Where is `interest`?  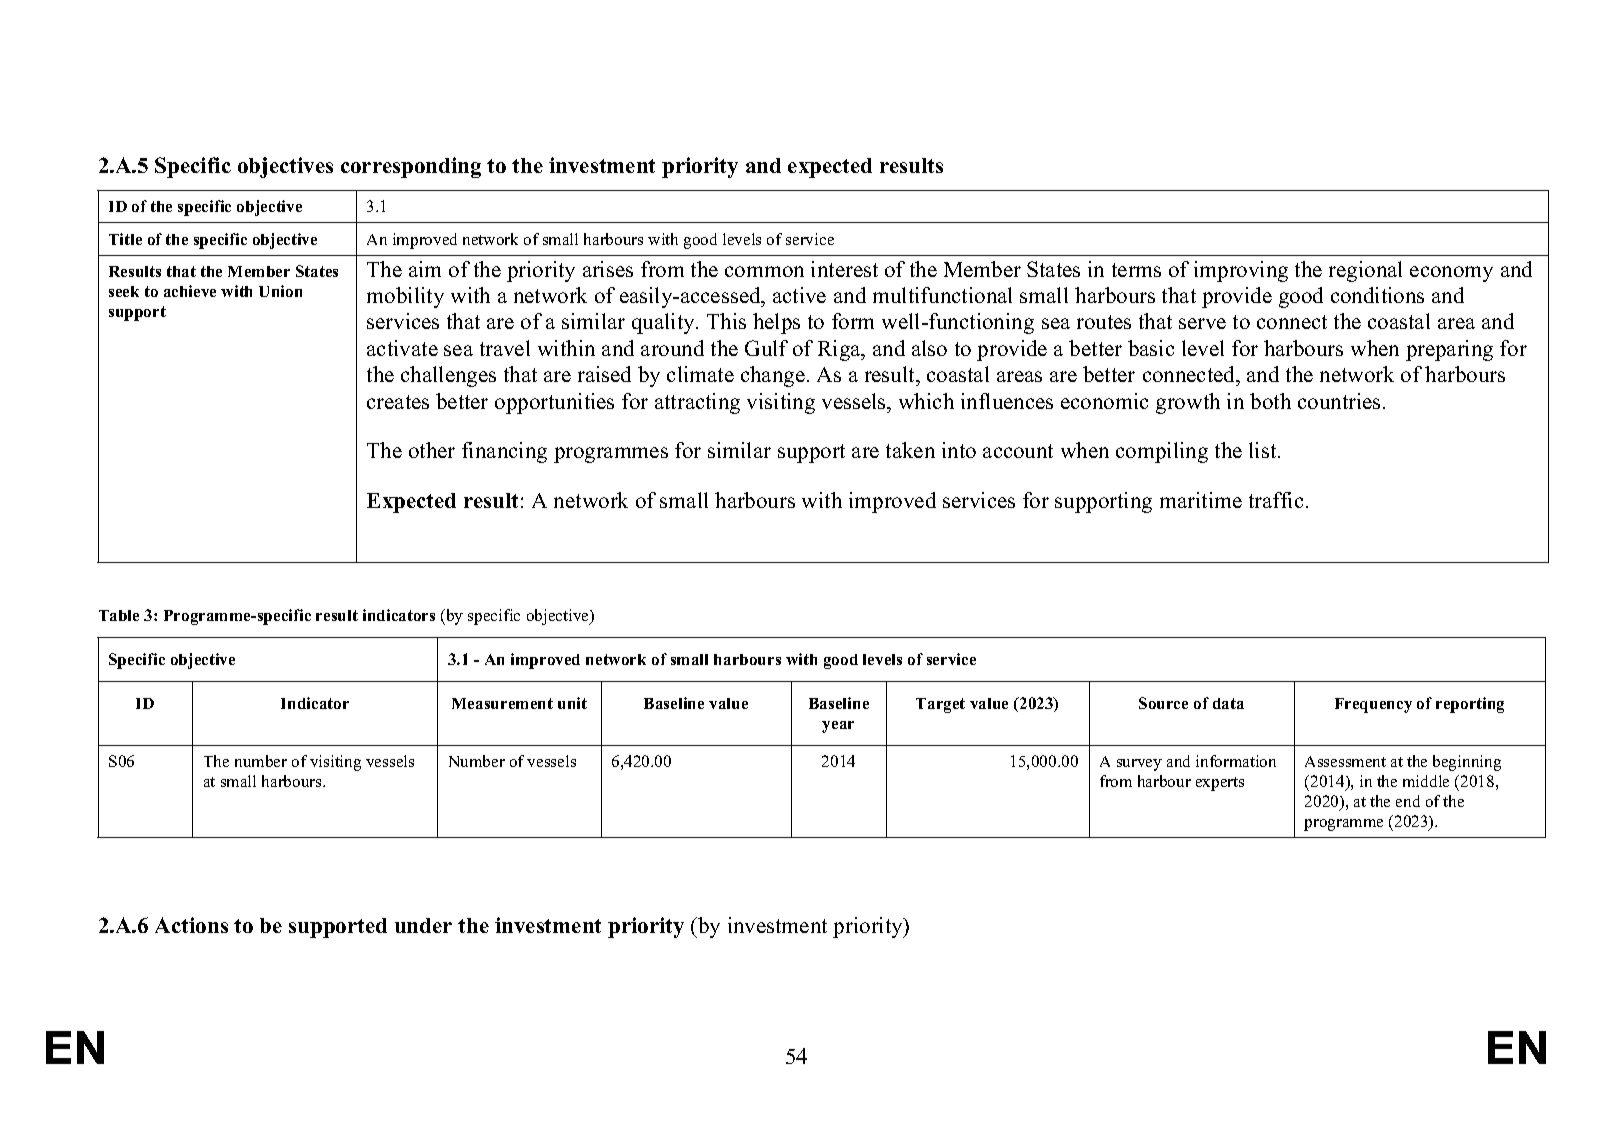 interest is located at coordinates (844, 269).
